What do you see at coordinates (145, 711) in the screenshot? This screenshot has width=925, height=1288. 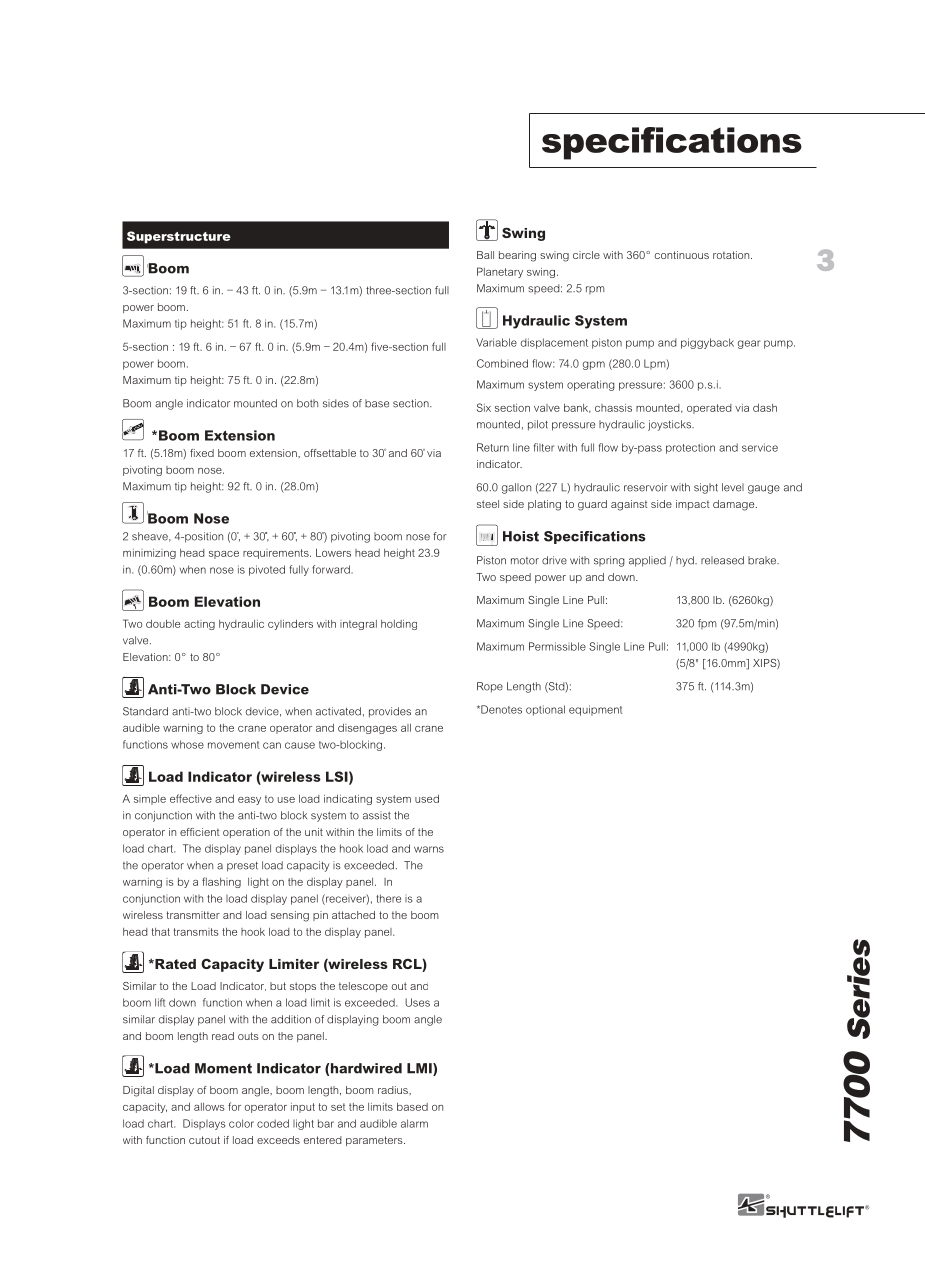 I see `Standard` at bounding box center [145, 711].
